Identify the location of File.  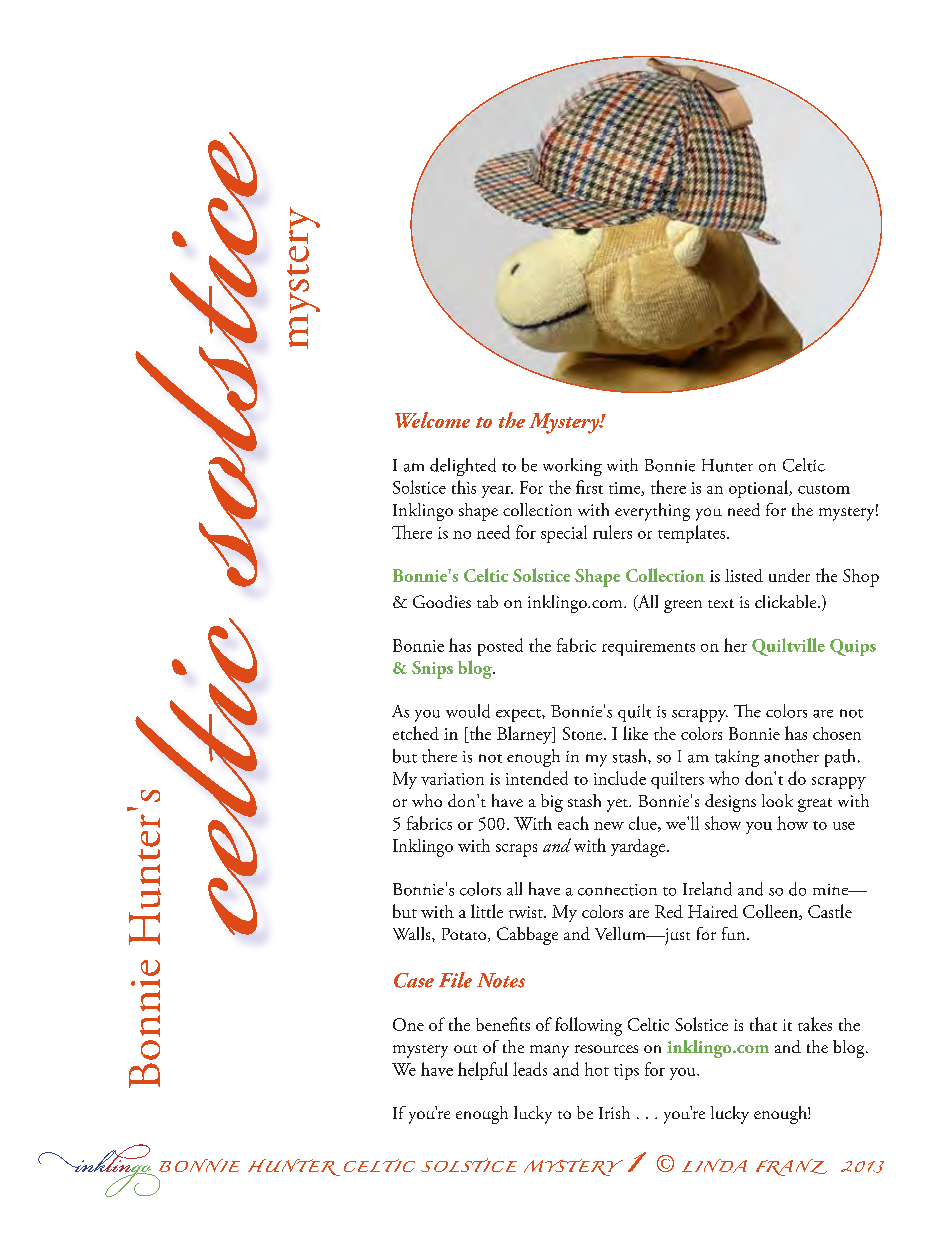
(455, 980).
